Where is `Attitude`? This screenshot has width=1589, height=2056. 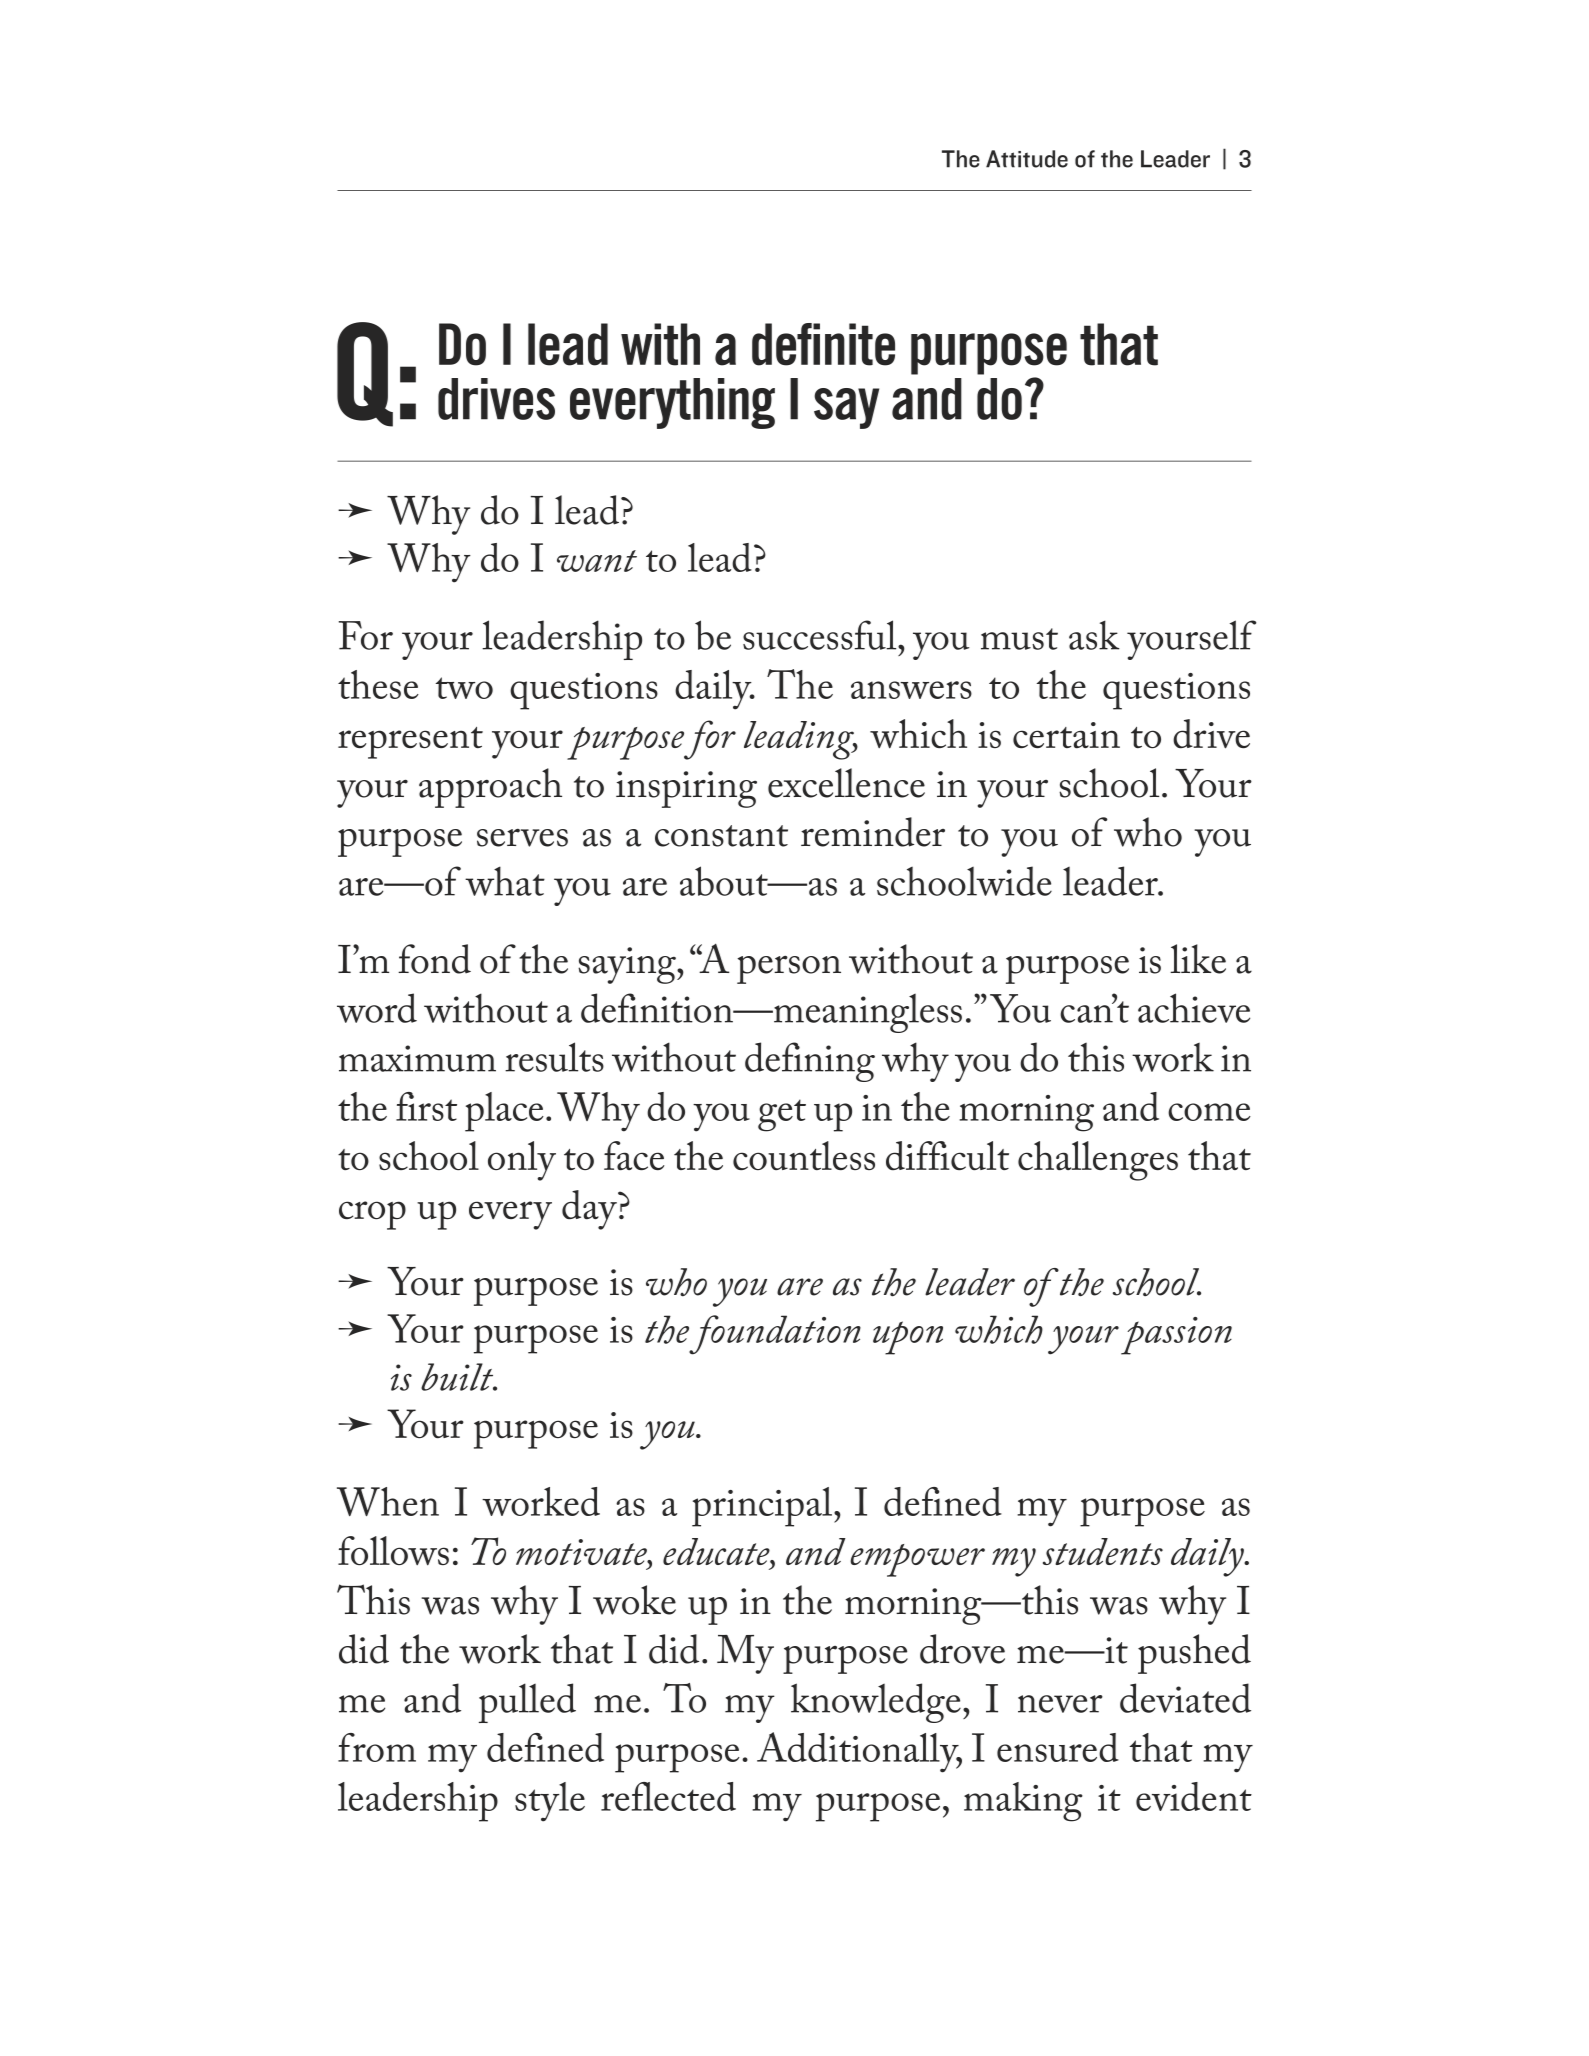 Attitude is located at coordinates (1027, 159).
